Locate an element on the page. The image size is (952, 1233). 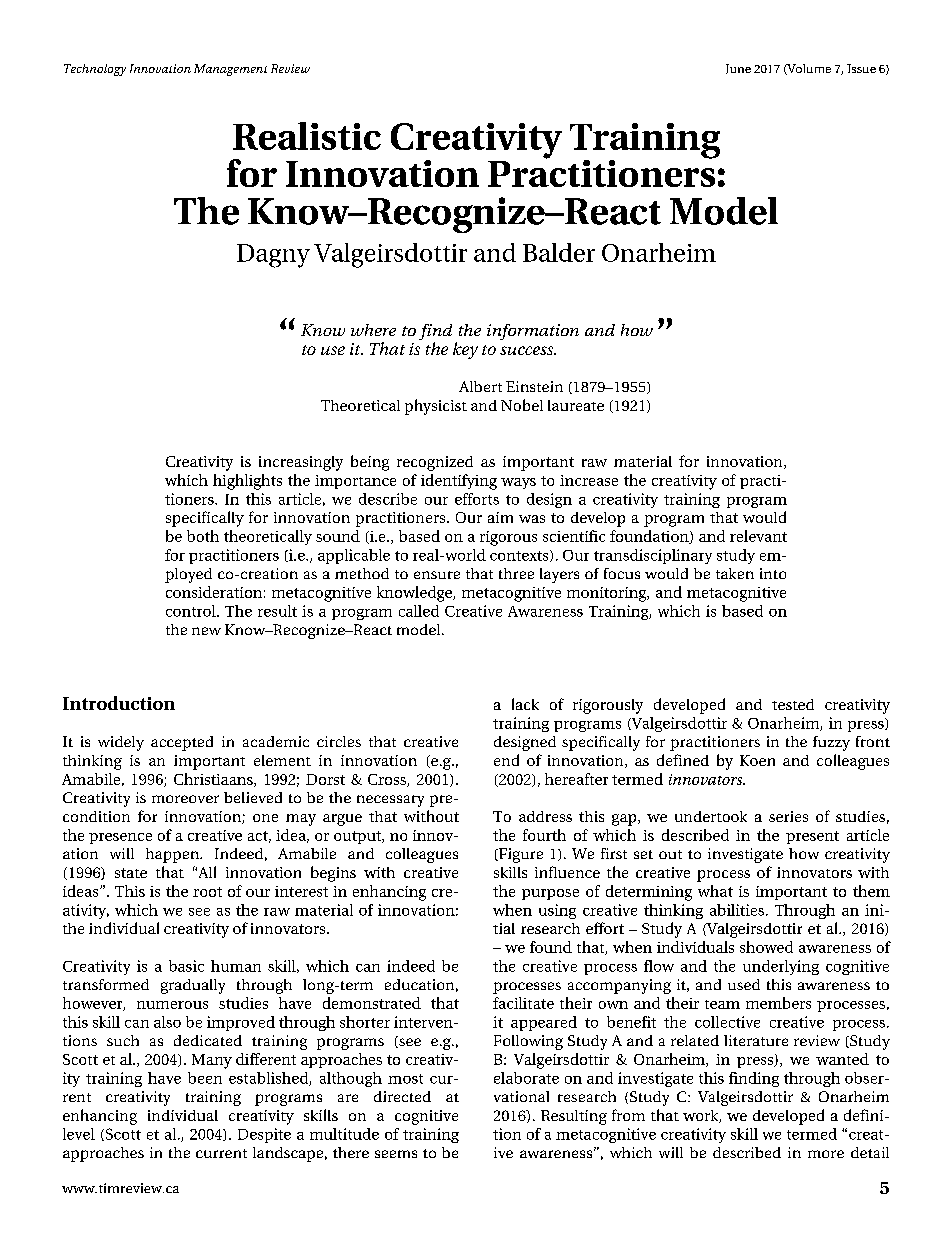
accepted is located at coordinates (182, 743).
